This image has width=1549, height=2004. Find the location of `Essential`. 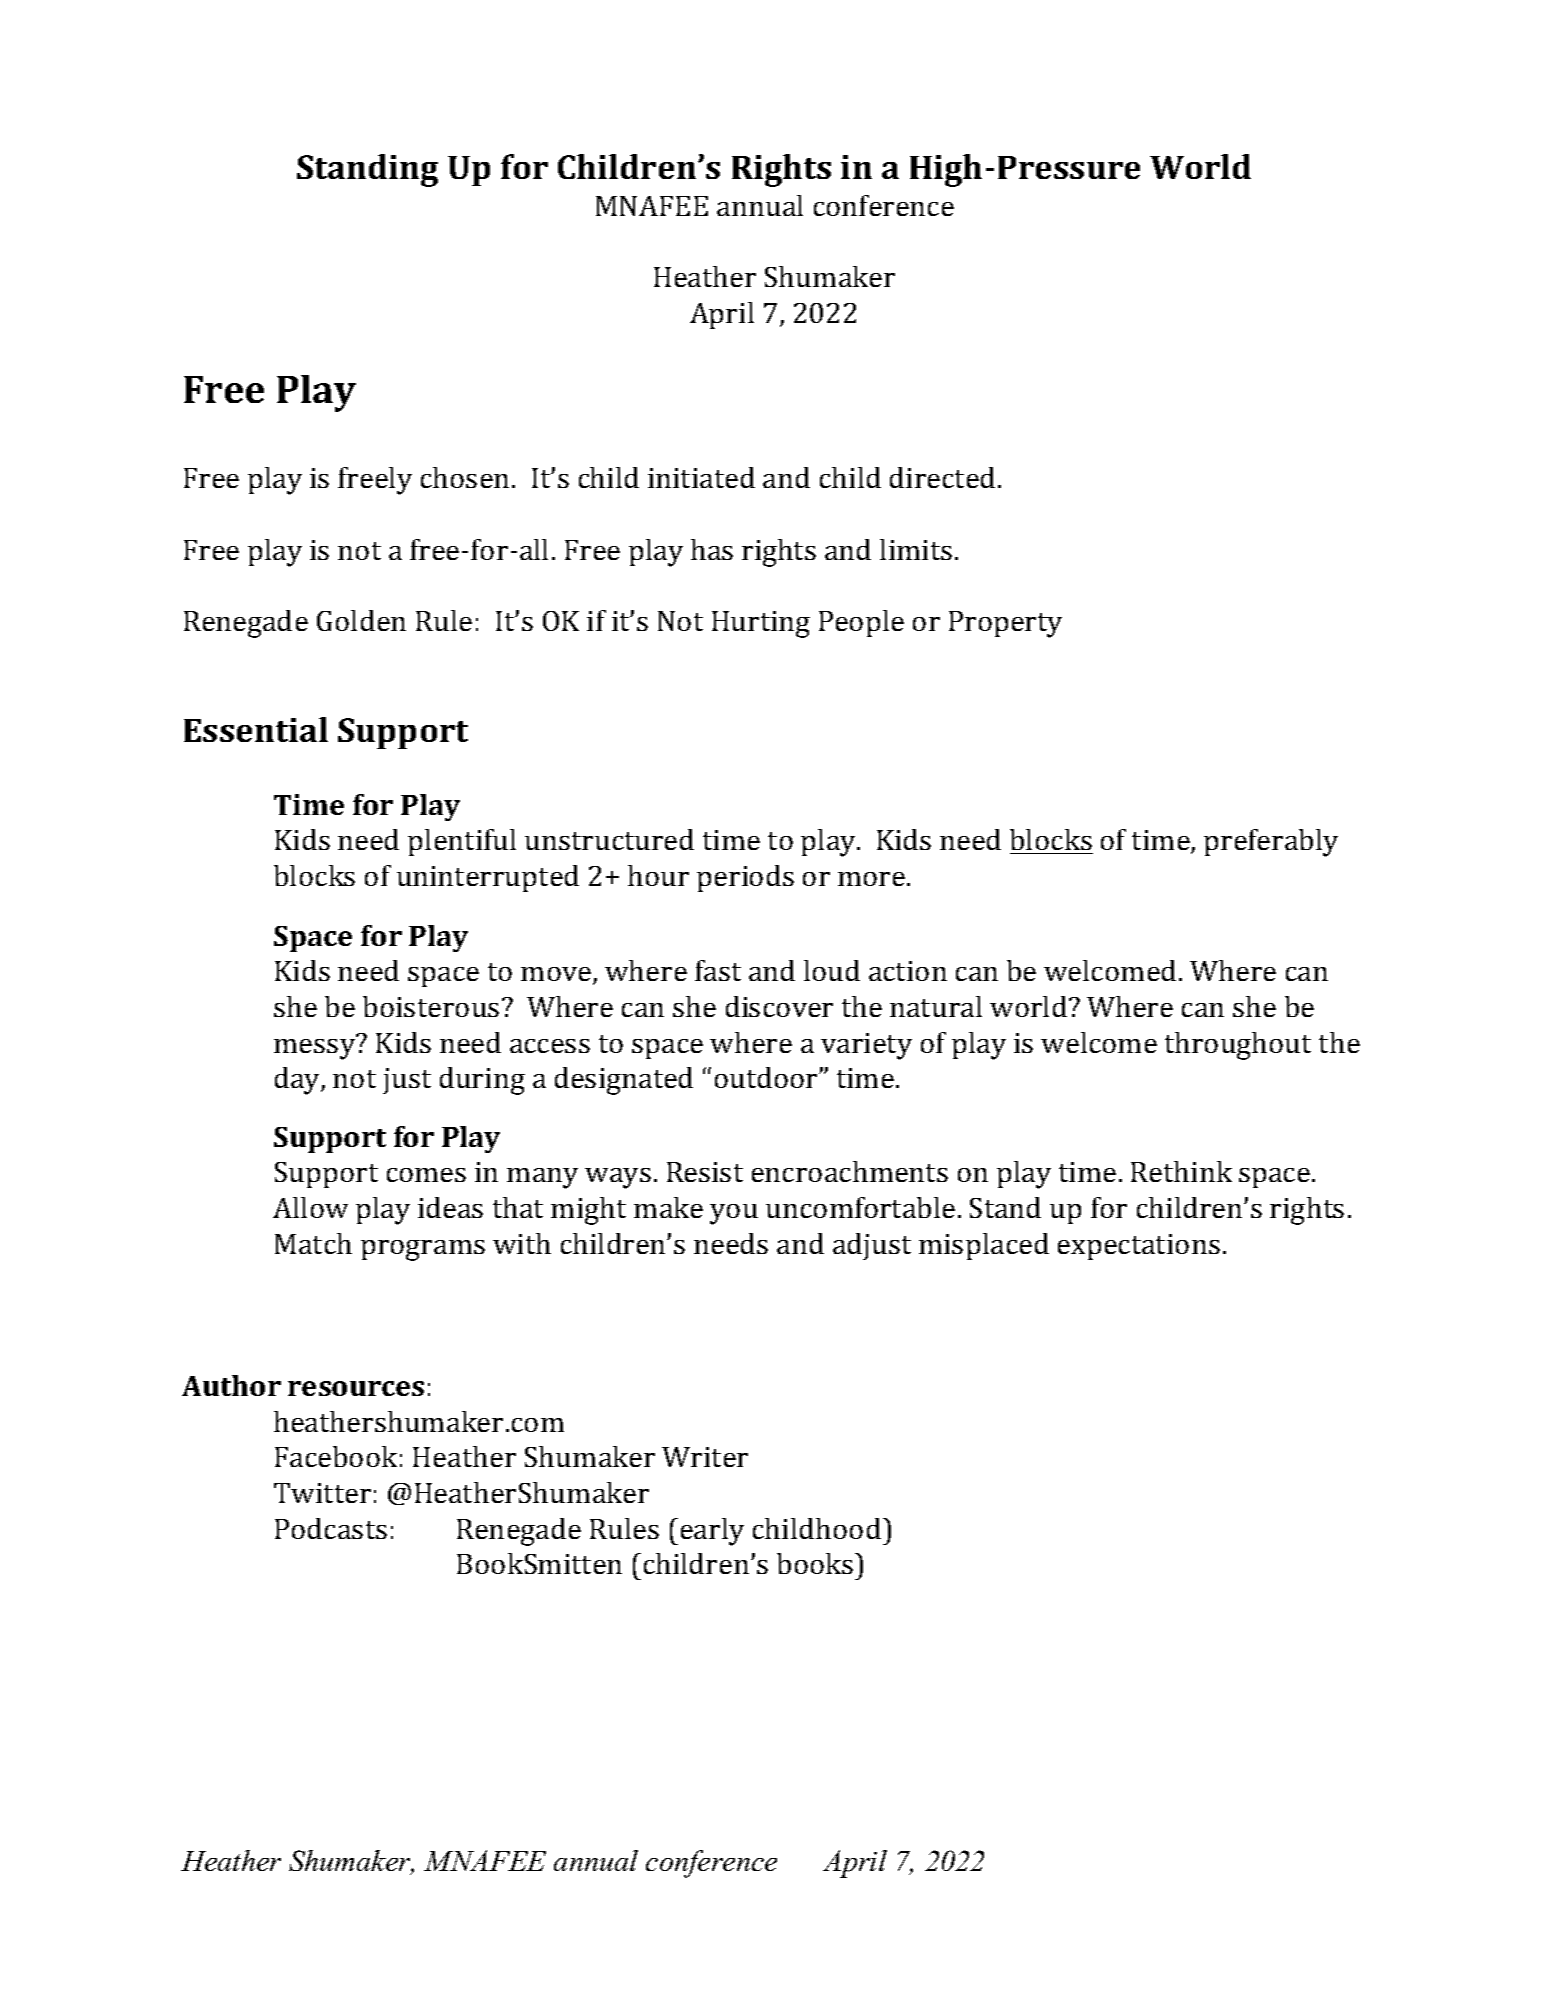

Essential is located at coordinates (256, 729).
